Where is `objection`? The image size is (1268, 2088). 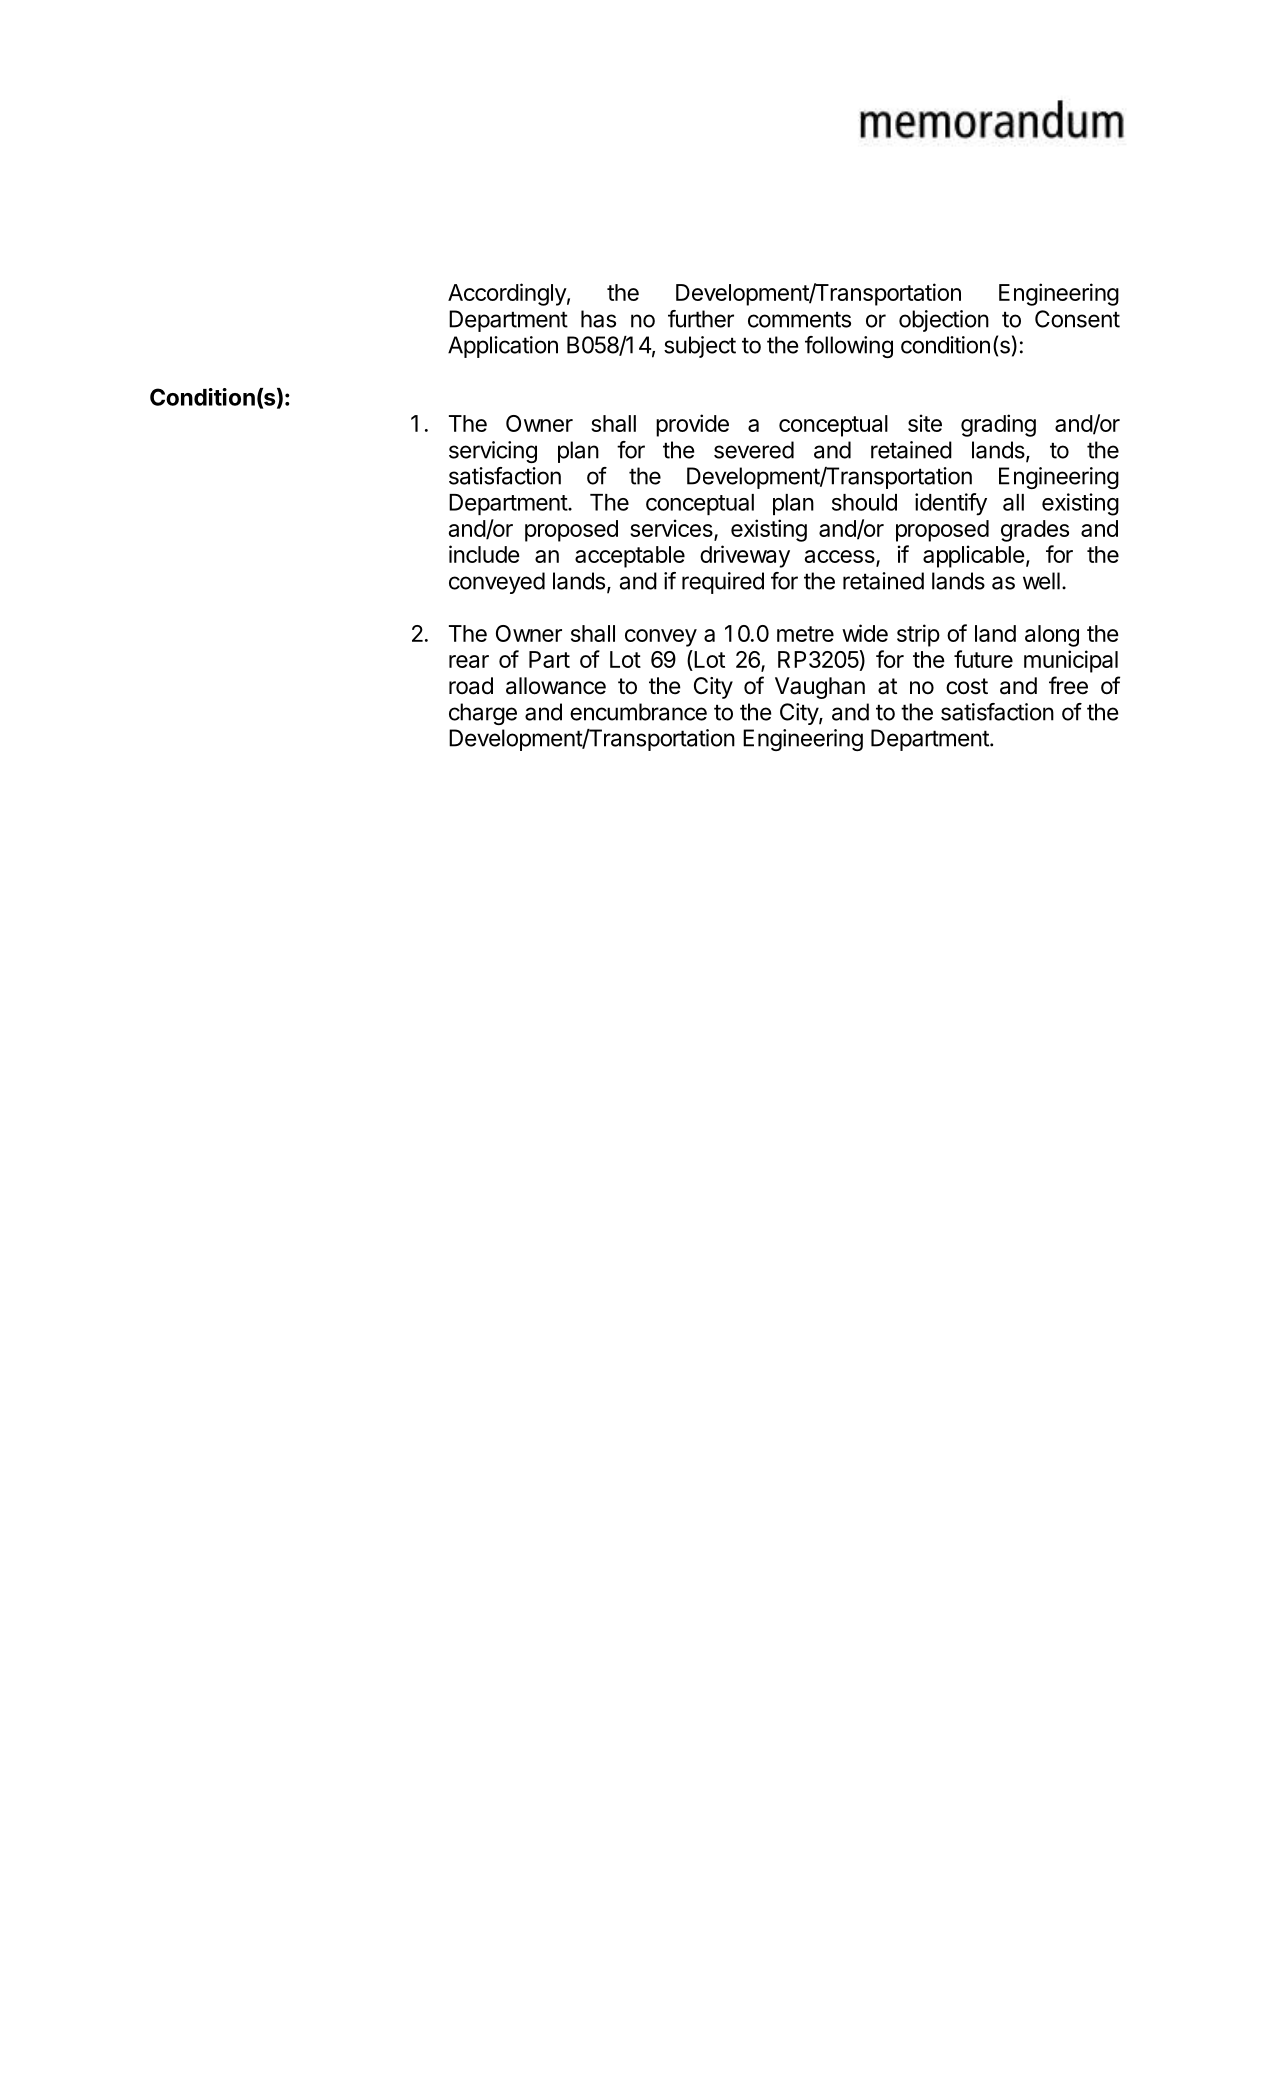 objection is located at coordinates (944, 321).
